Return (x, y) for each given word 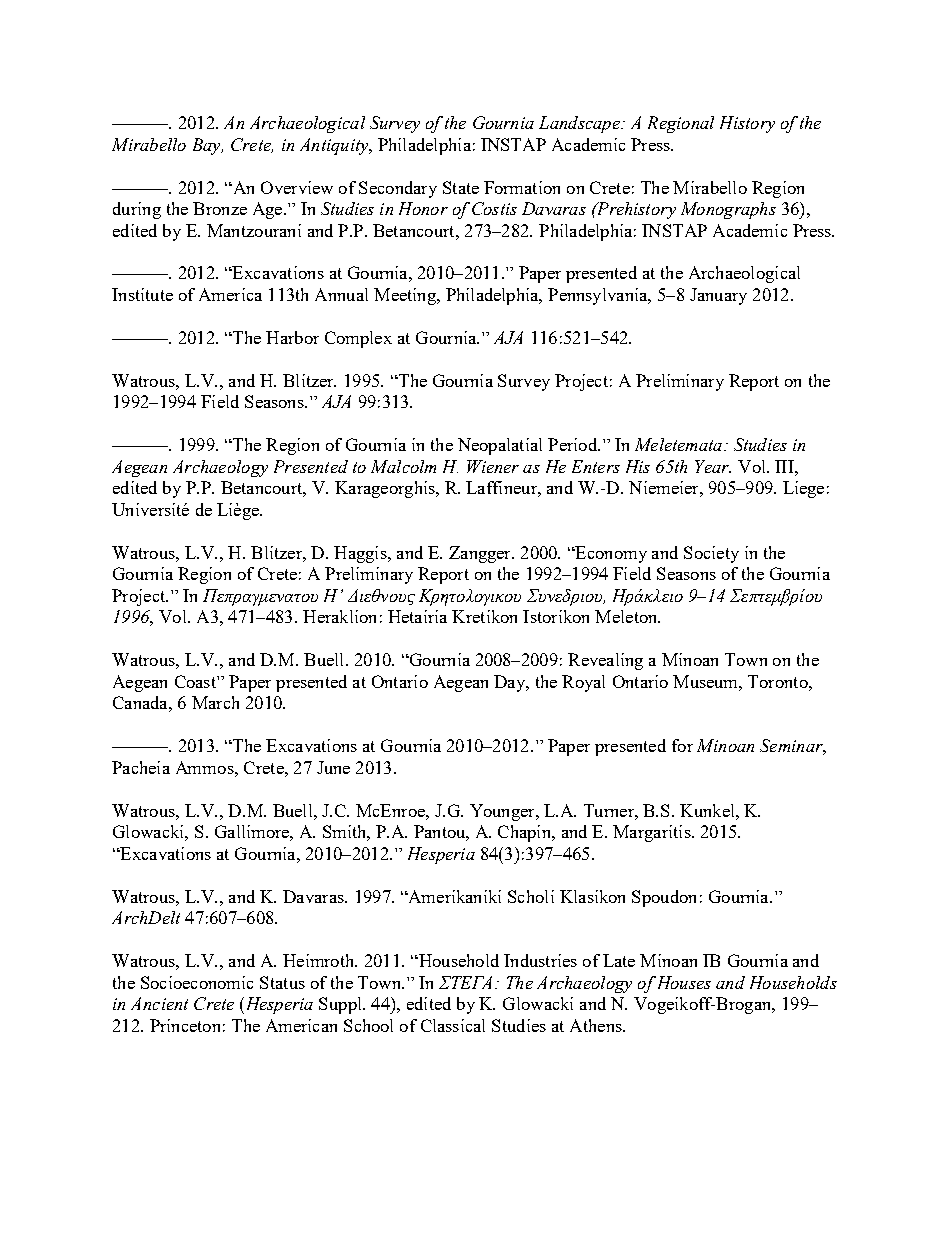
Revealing (605, 661)
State (461, 187)
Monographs (728, 210)
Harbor (292, 337)
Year (713, 466)
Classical (453, 1025)
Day (510, 683)
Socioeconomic (197, 982)
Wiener (493, 466)
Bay (208, 146)
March (215, 702)
